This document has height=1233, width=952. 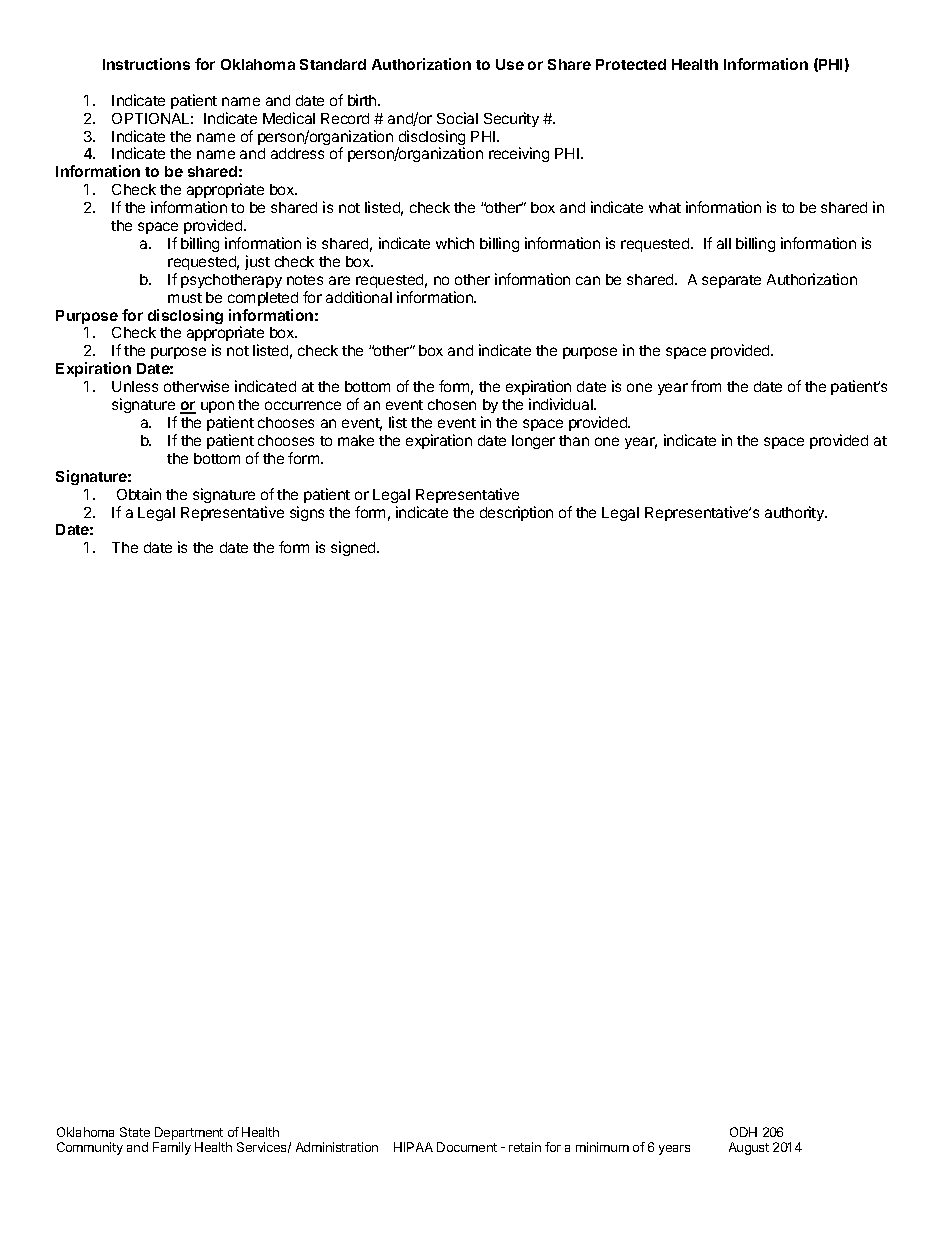 I want to click on Department, so click(x=189, y=1133).
